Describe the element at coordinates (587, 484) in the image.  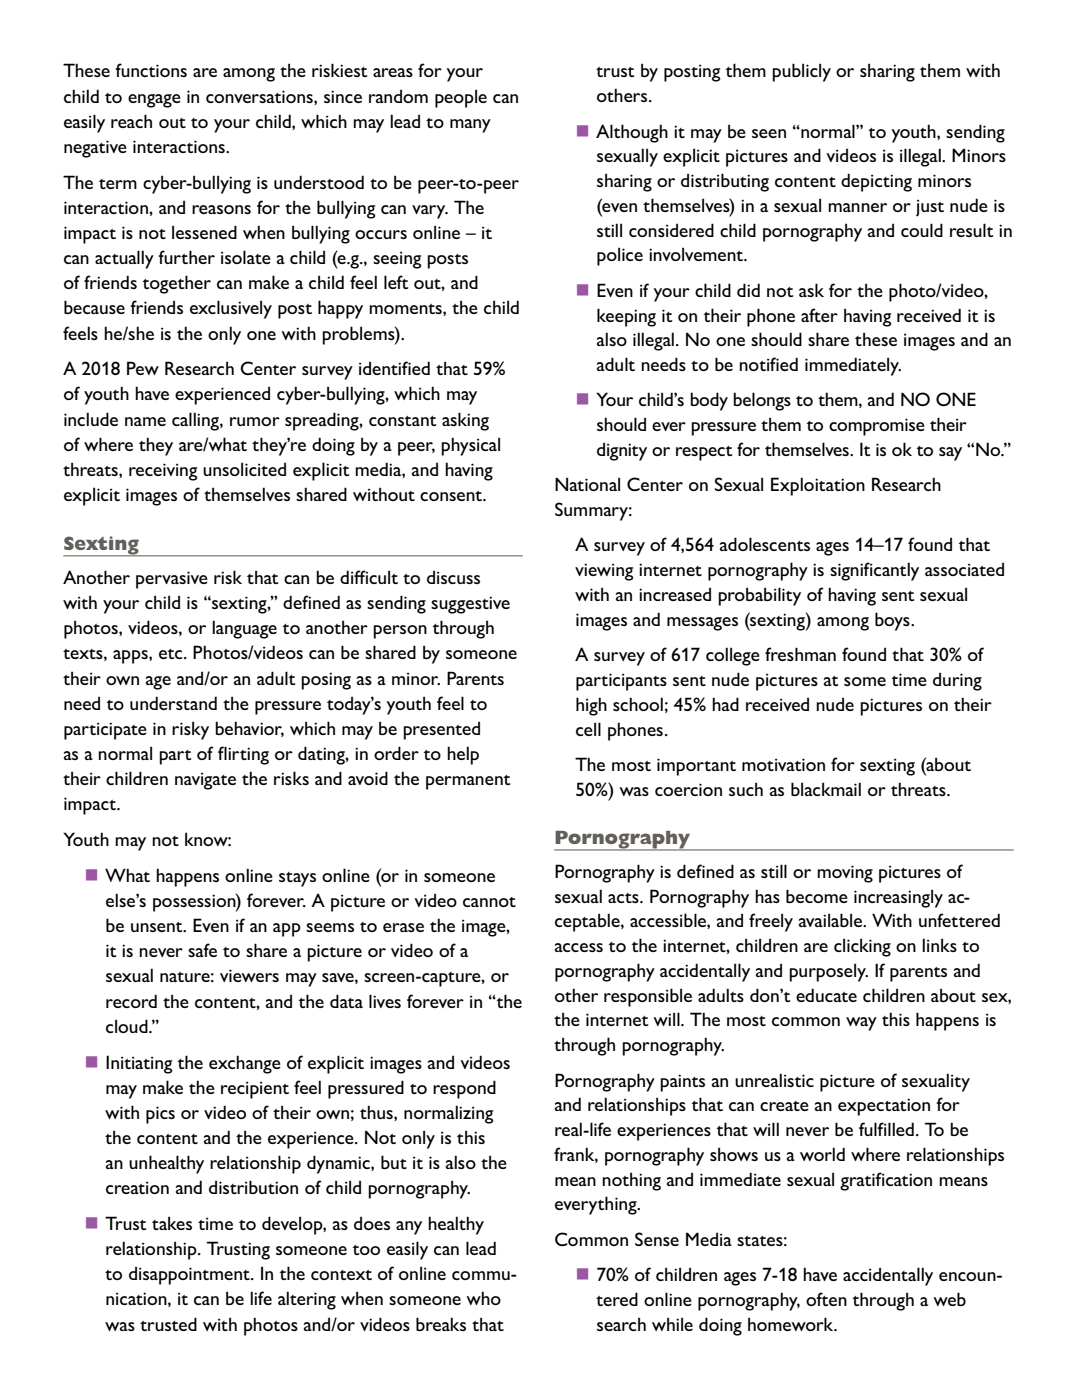
I see `National` at that location.
